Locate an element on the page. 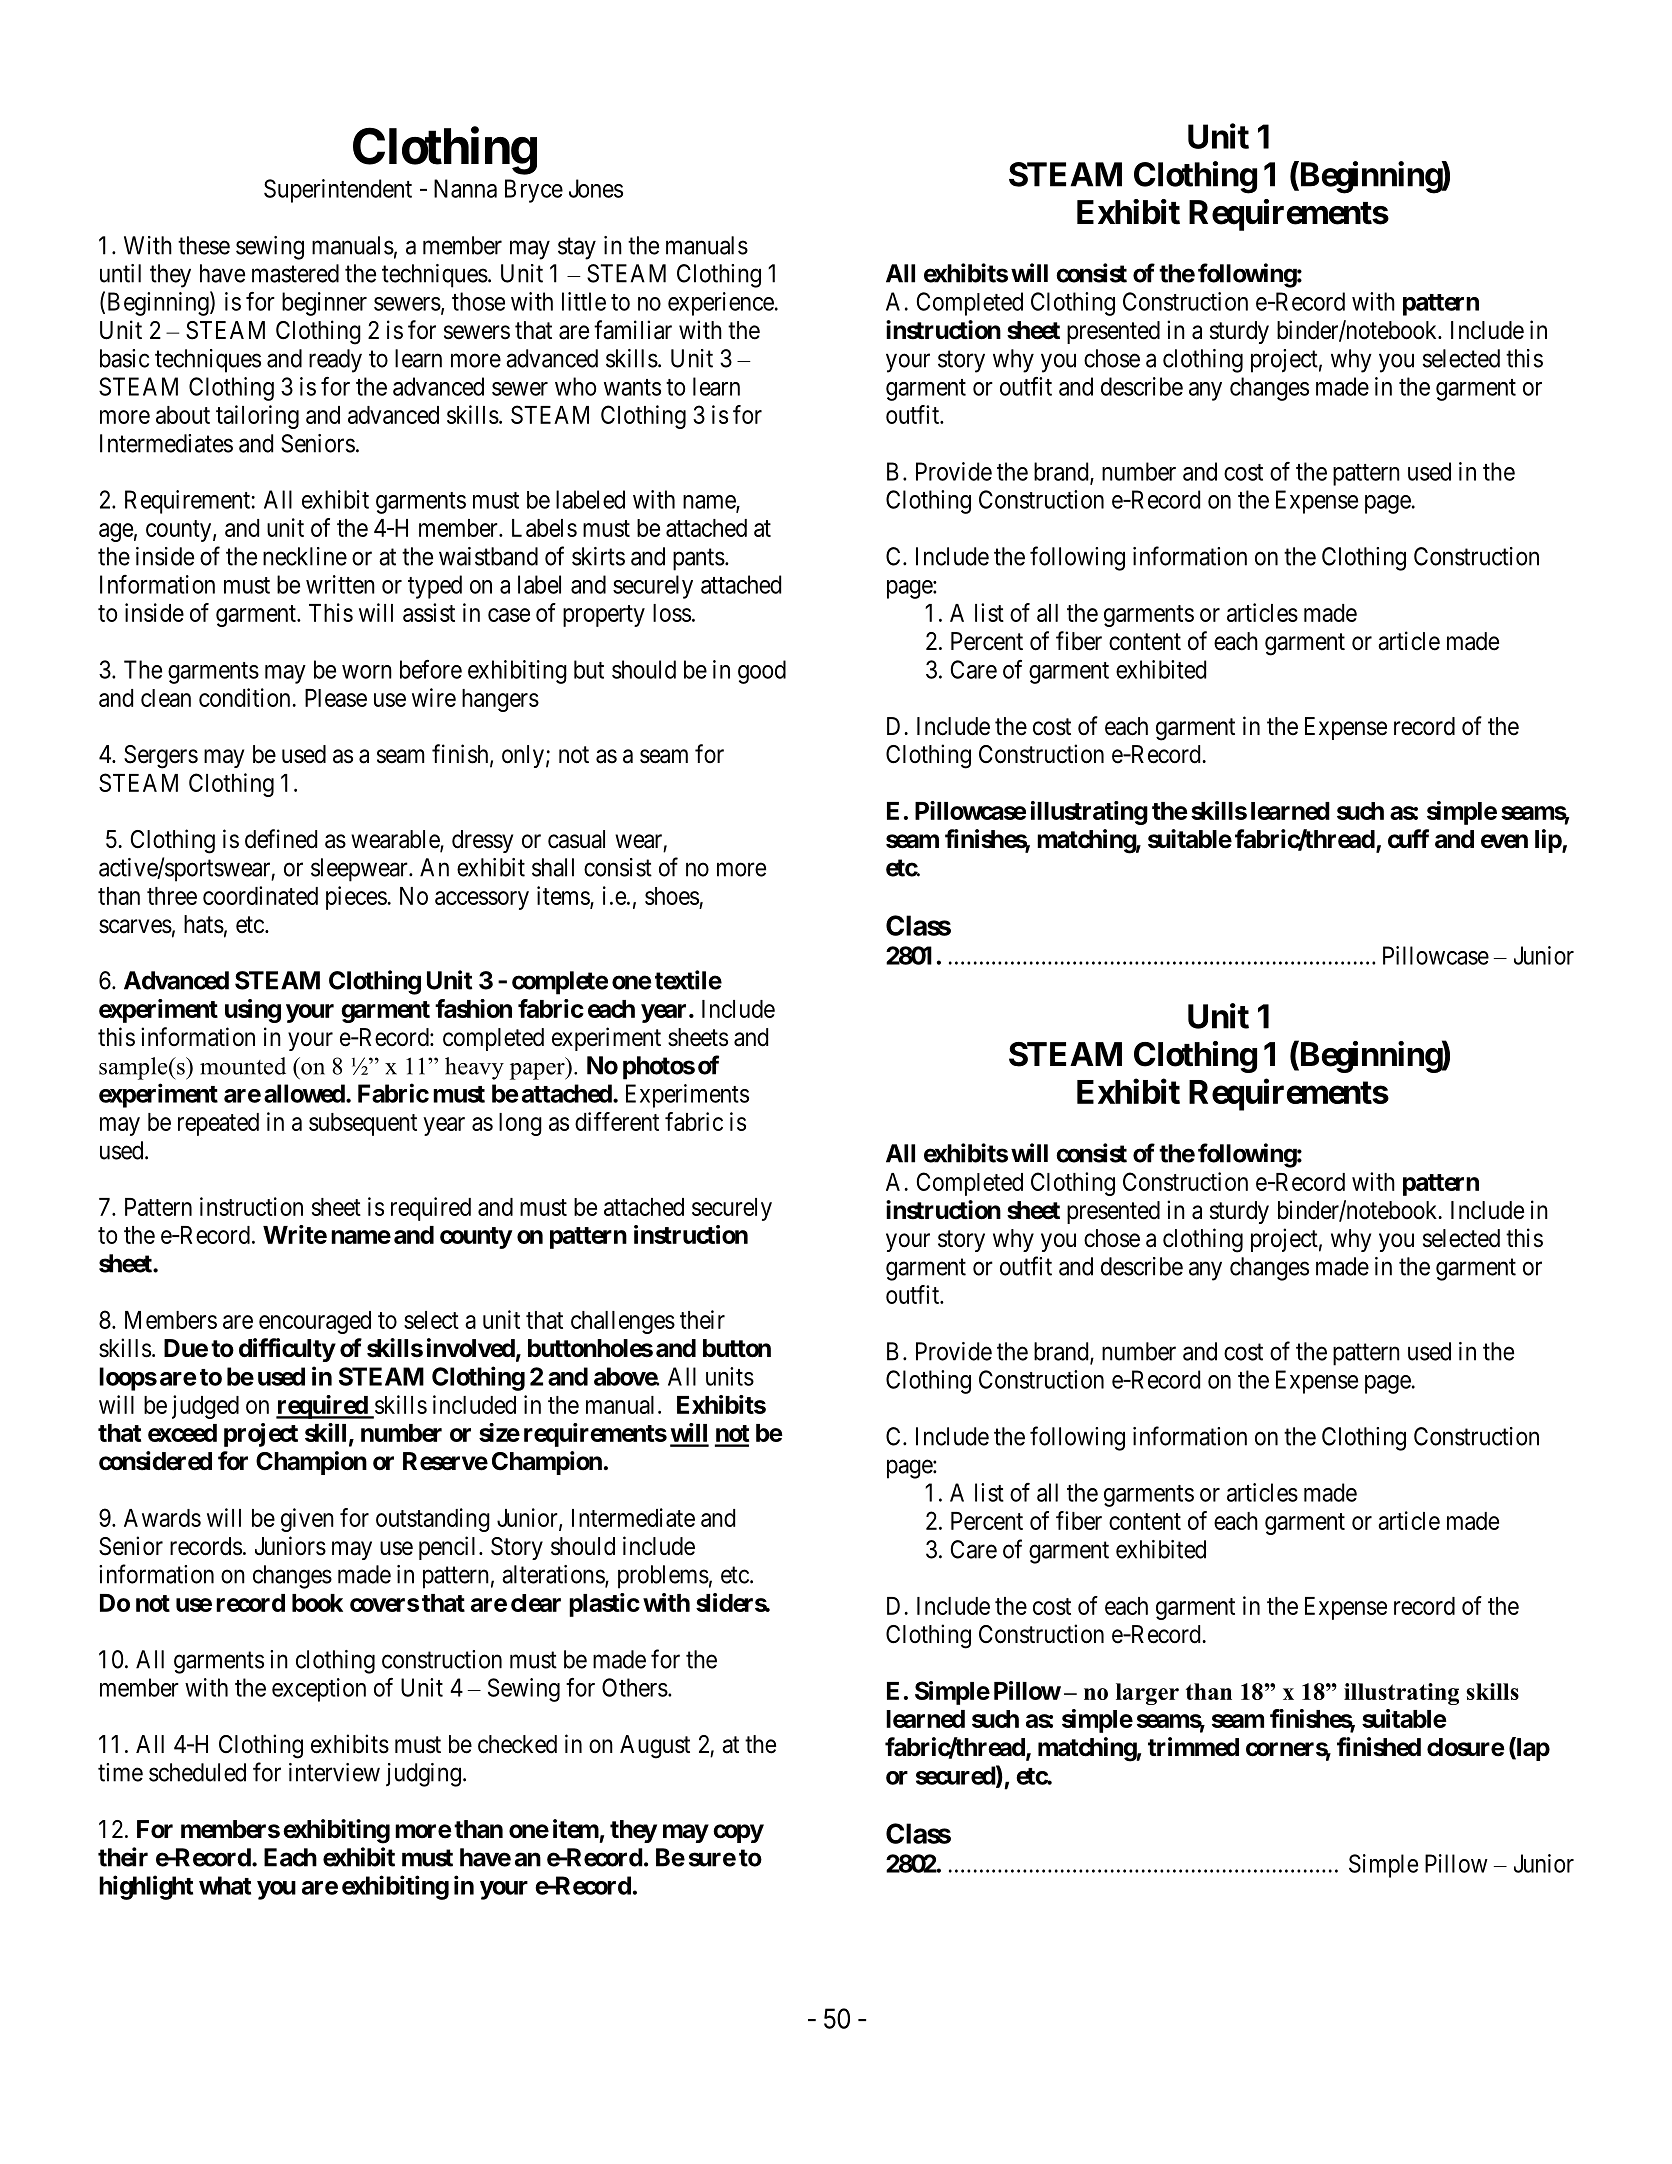  experience is located at coordinates (721, 304).
